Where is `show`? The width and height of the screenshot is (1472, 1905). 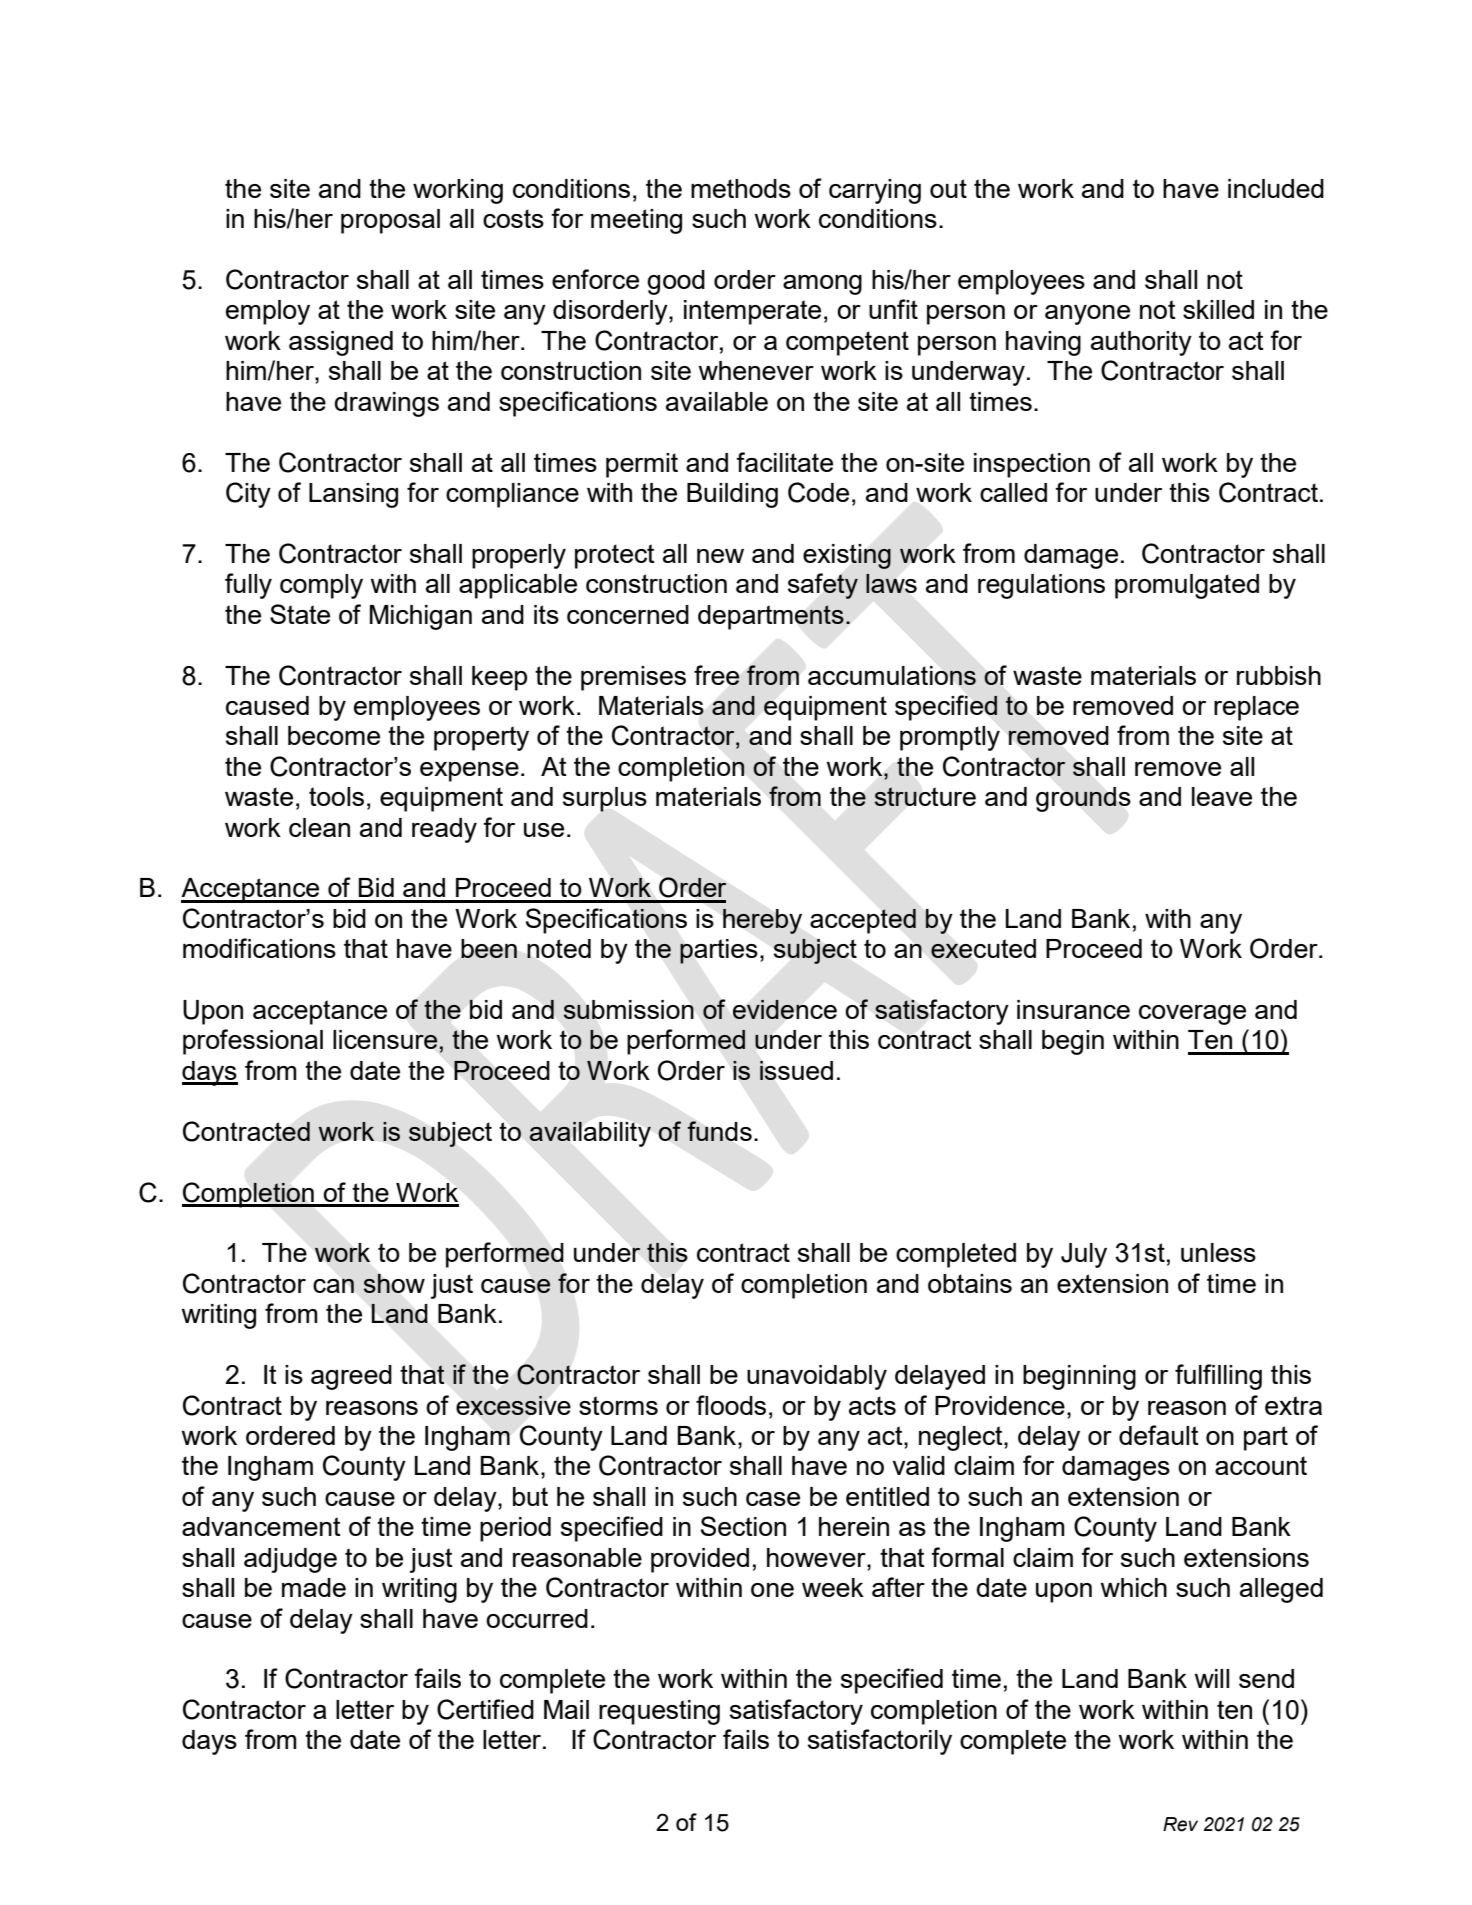
show is located at coordinates (394, 1283).
